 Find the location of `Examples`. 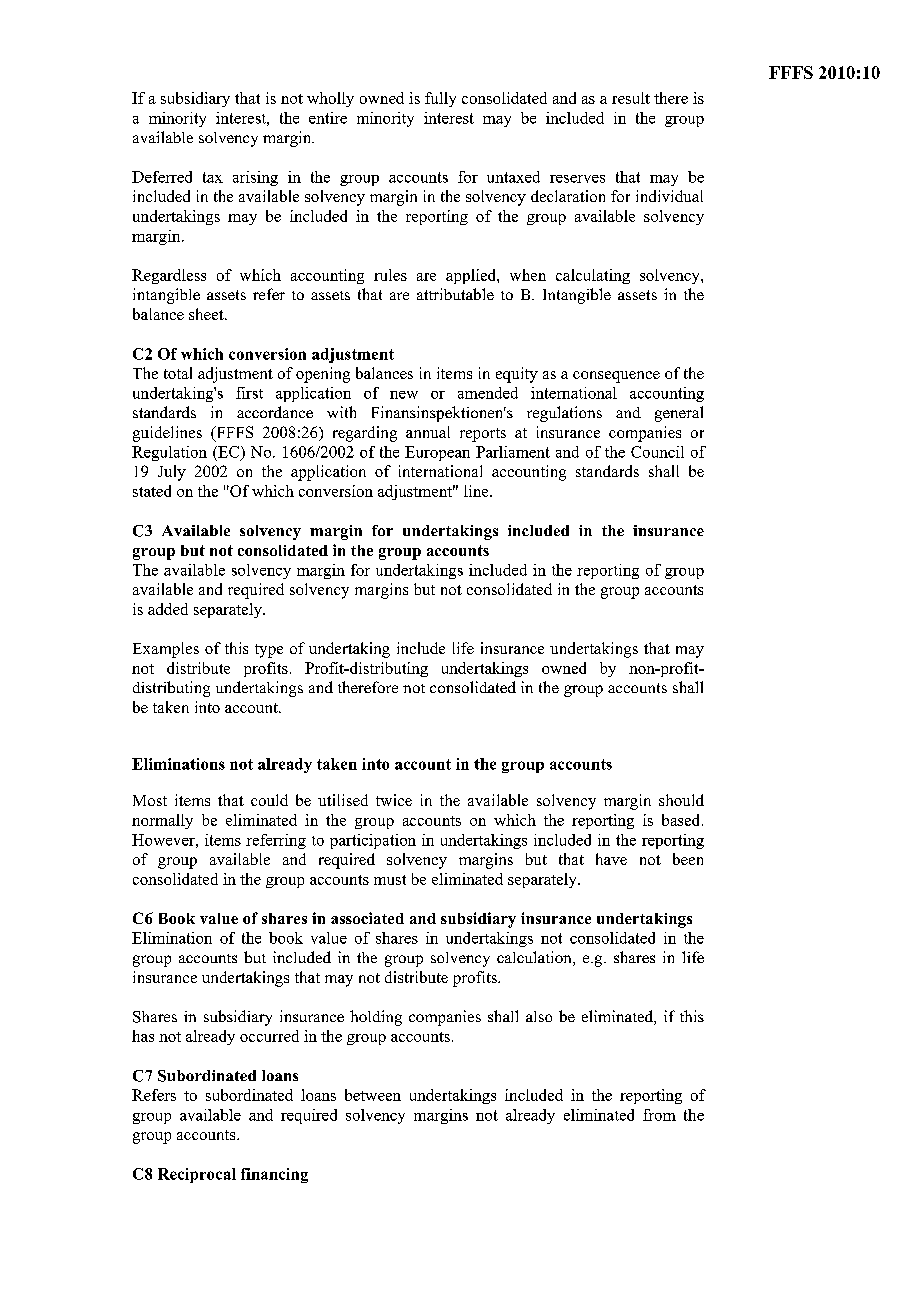

Examples is located at coordinates (166, 650).
